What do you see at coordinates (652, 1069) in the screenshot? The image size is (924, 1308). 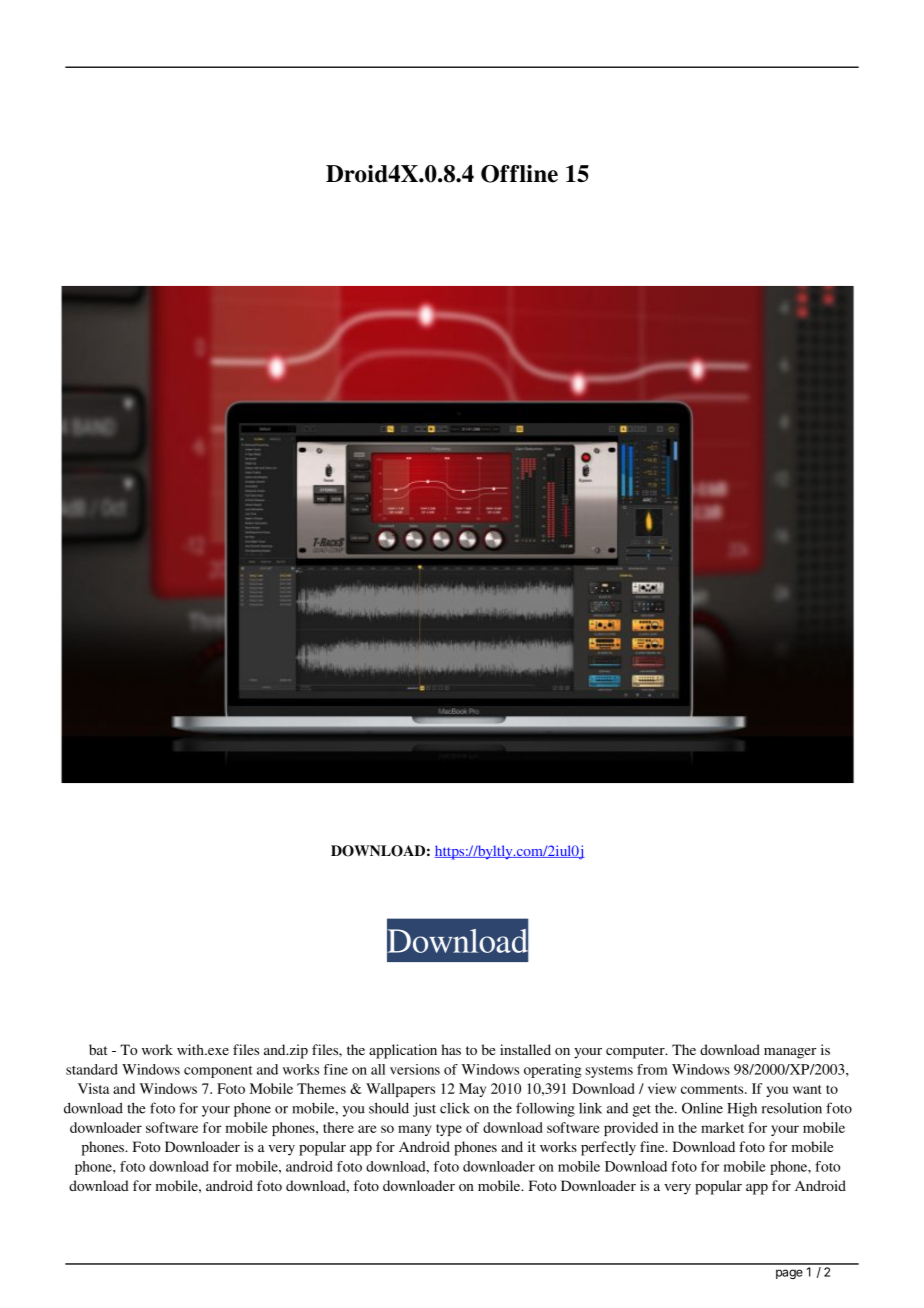 I see `from` at bounding box center [652, 1069].
